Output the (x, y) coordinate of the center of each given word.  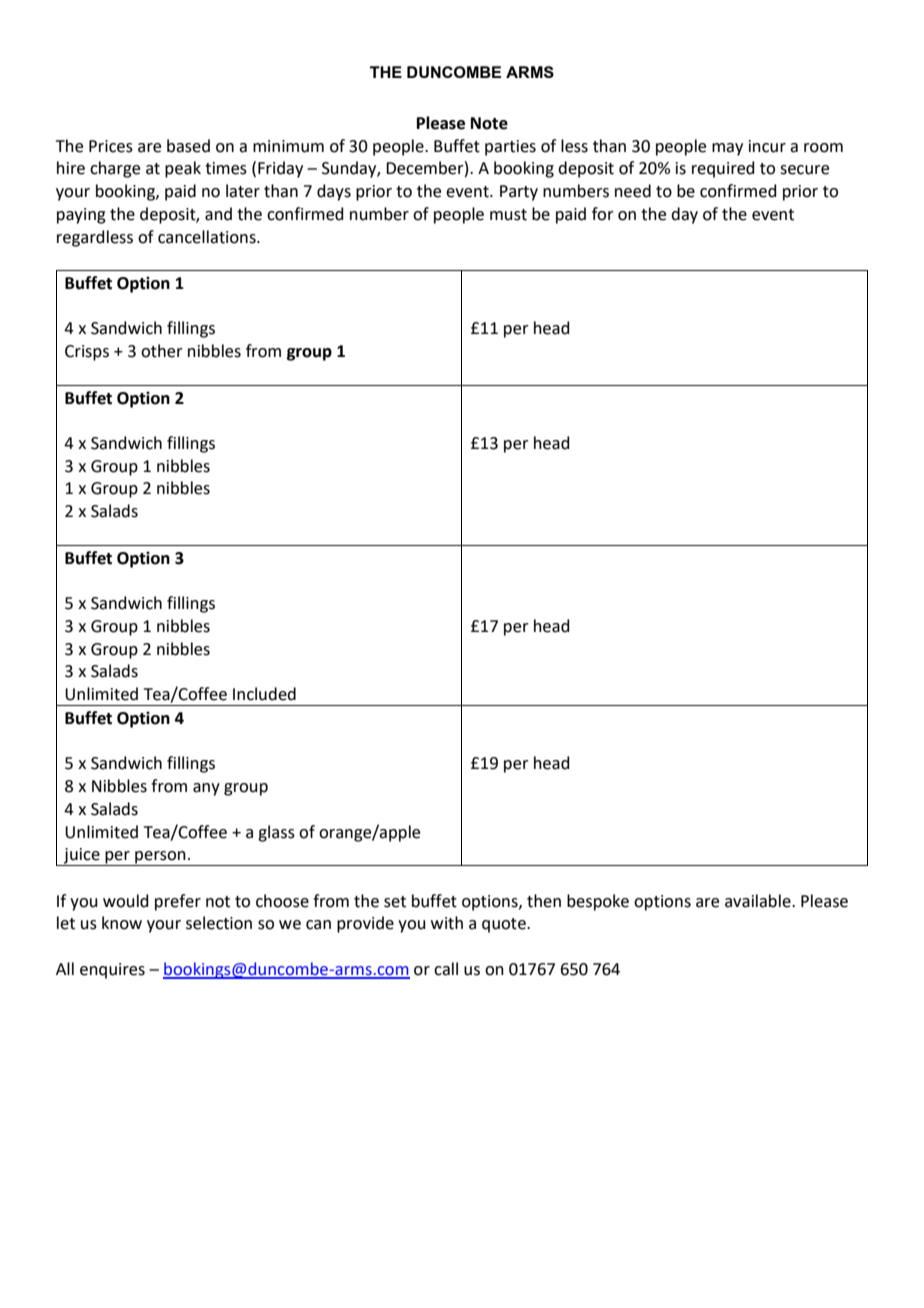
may (727, 149)
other (162, 351)
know (122, 923)
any (206, 789)
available (759, 901)
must (508, 215)
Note (489, 123)
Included (264, 694)
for (603, 214)
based (188, 146)
